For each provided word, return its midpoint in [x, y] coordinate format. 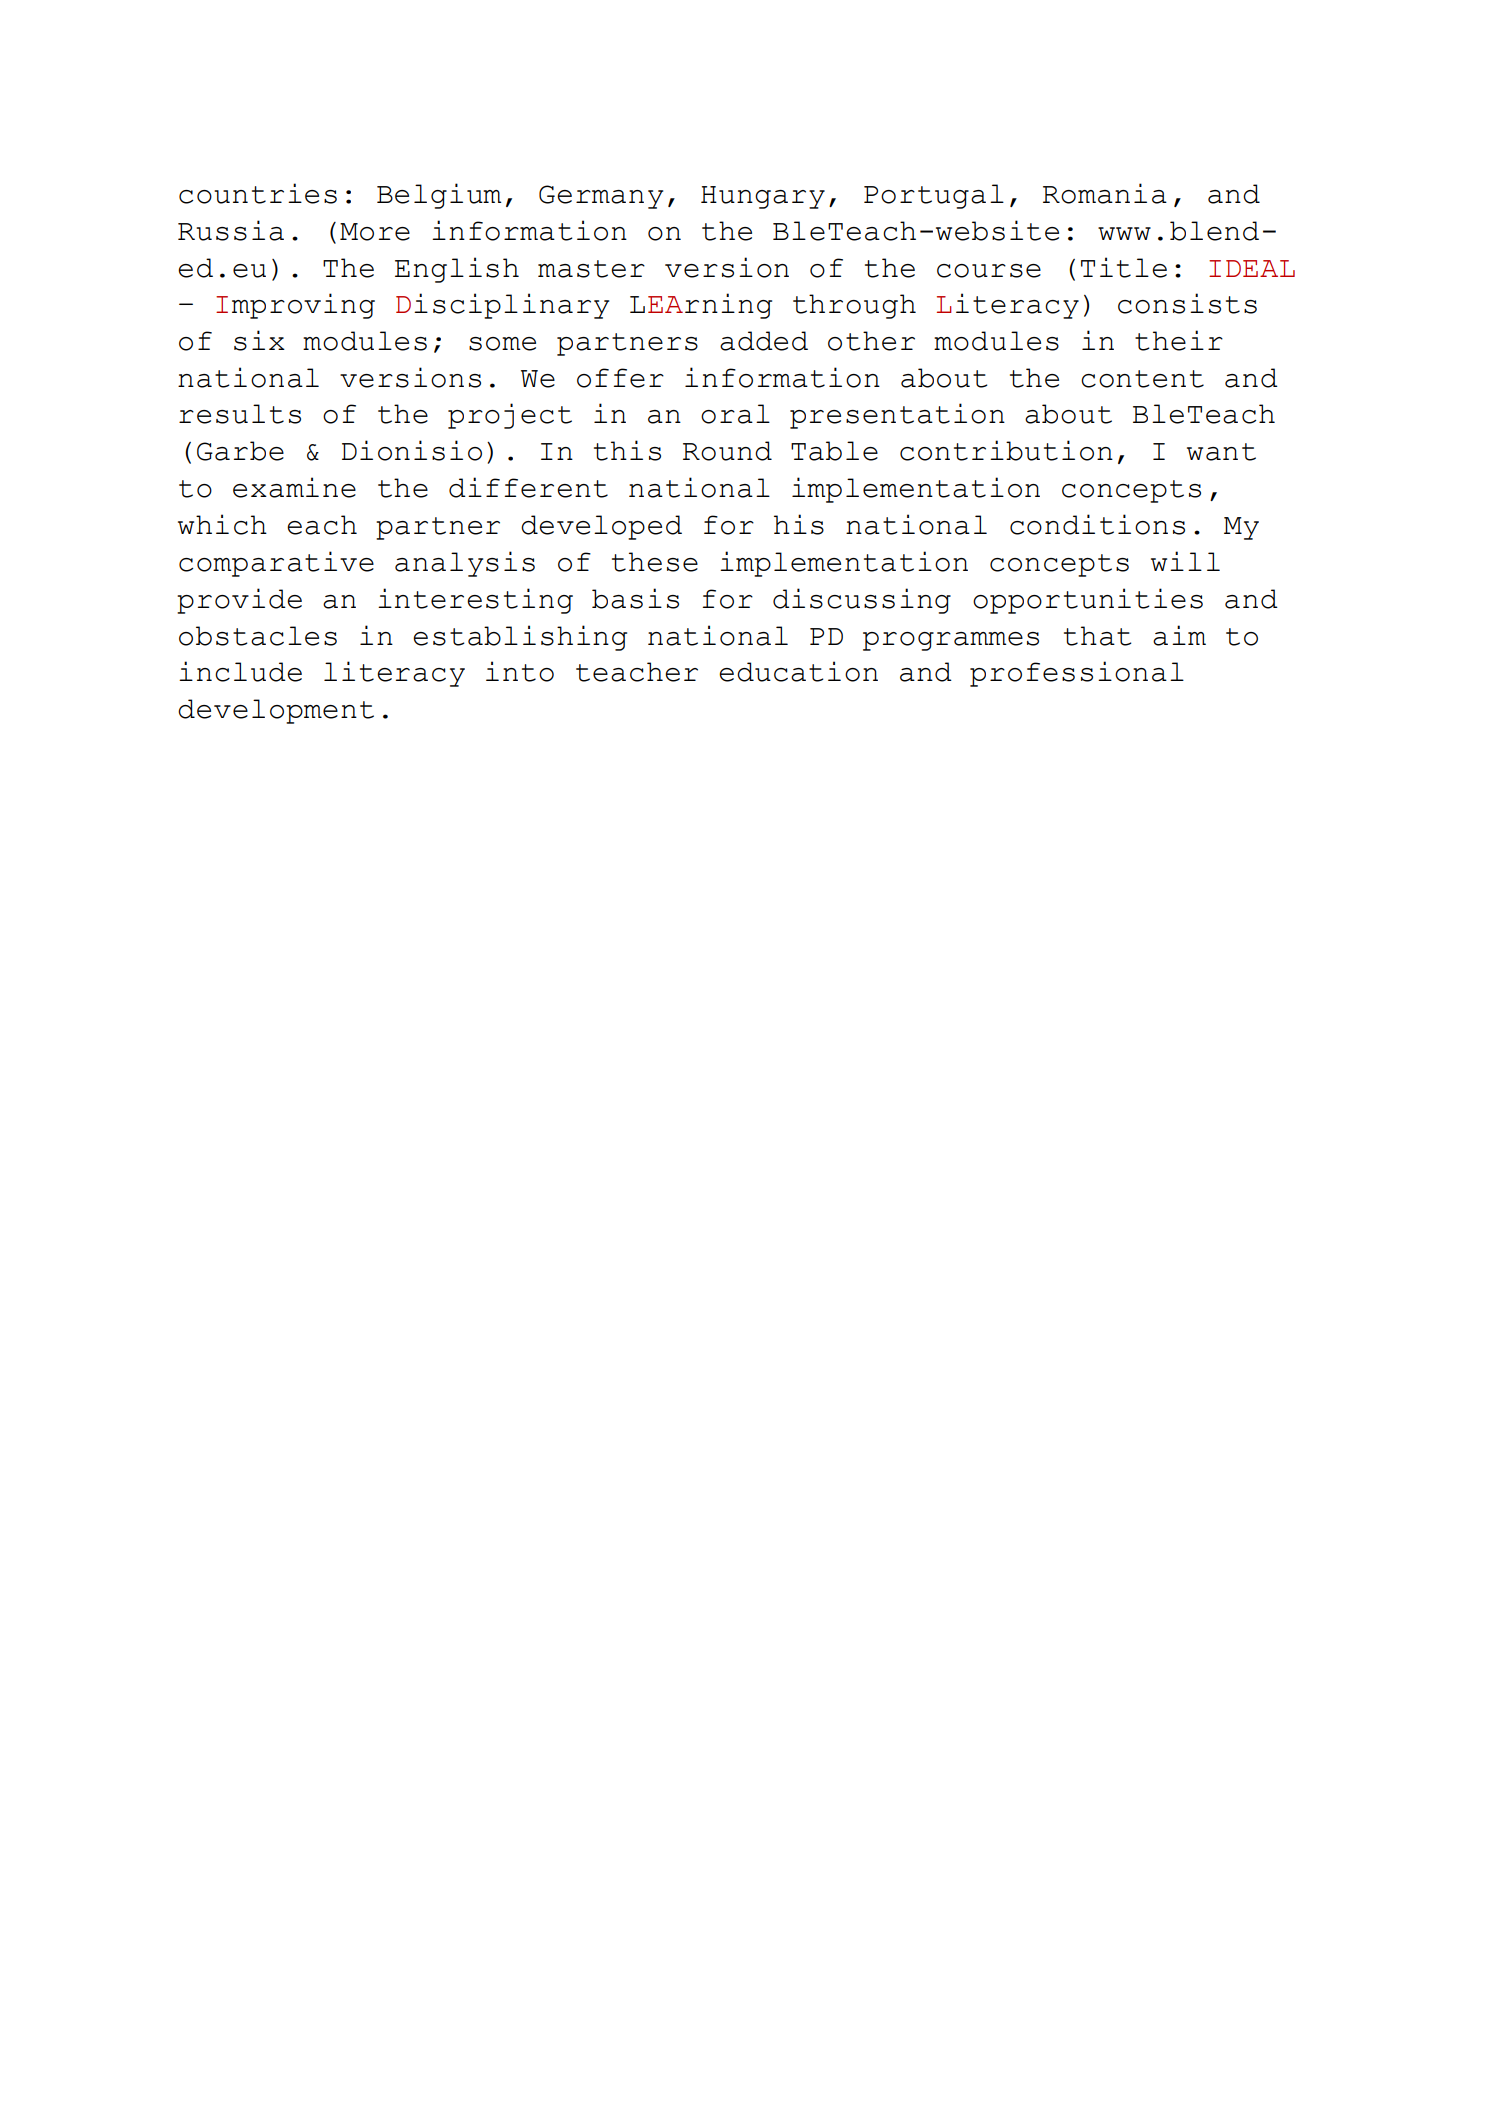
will [1185, 561]
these [655, 562]
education [798, 671]
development [276, 711]
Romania [1105, 193]
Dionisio [412, 450]
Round [727, 451]
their [1179, 340]
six [259, 340]
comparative [276, 564]
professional [1077, 674]
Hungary [763, 197]
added [764, 341]
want [1221, 452]
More [375, 232]
